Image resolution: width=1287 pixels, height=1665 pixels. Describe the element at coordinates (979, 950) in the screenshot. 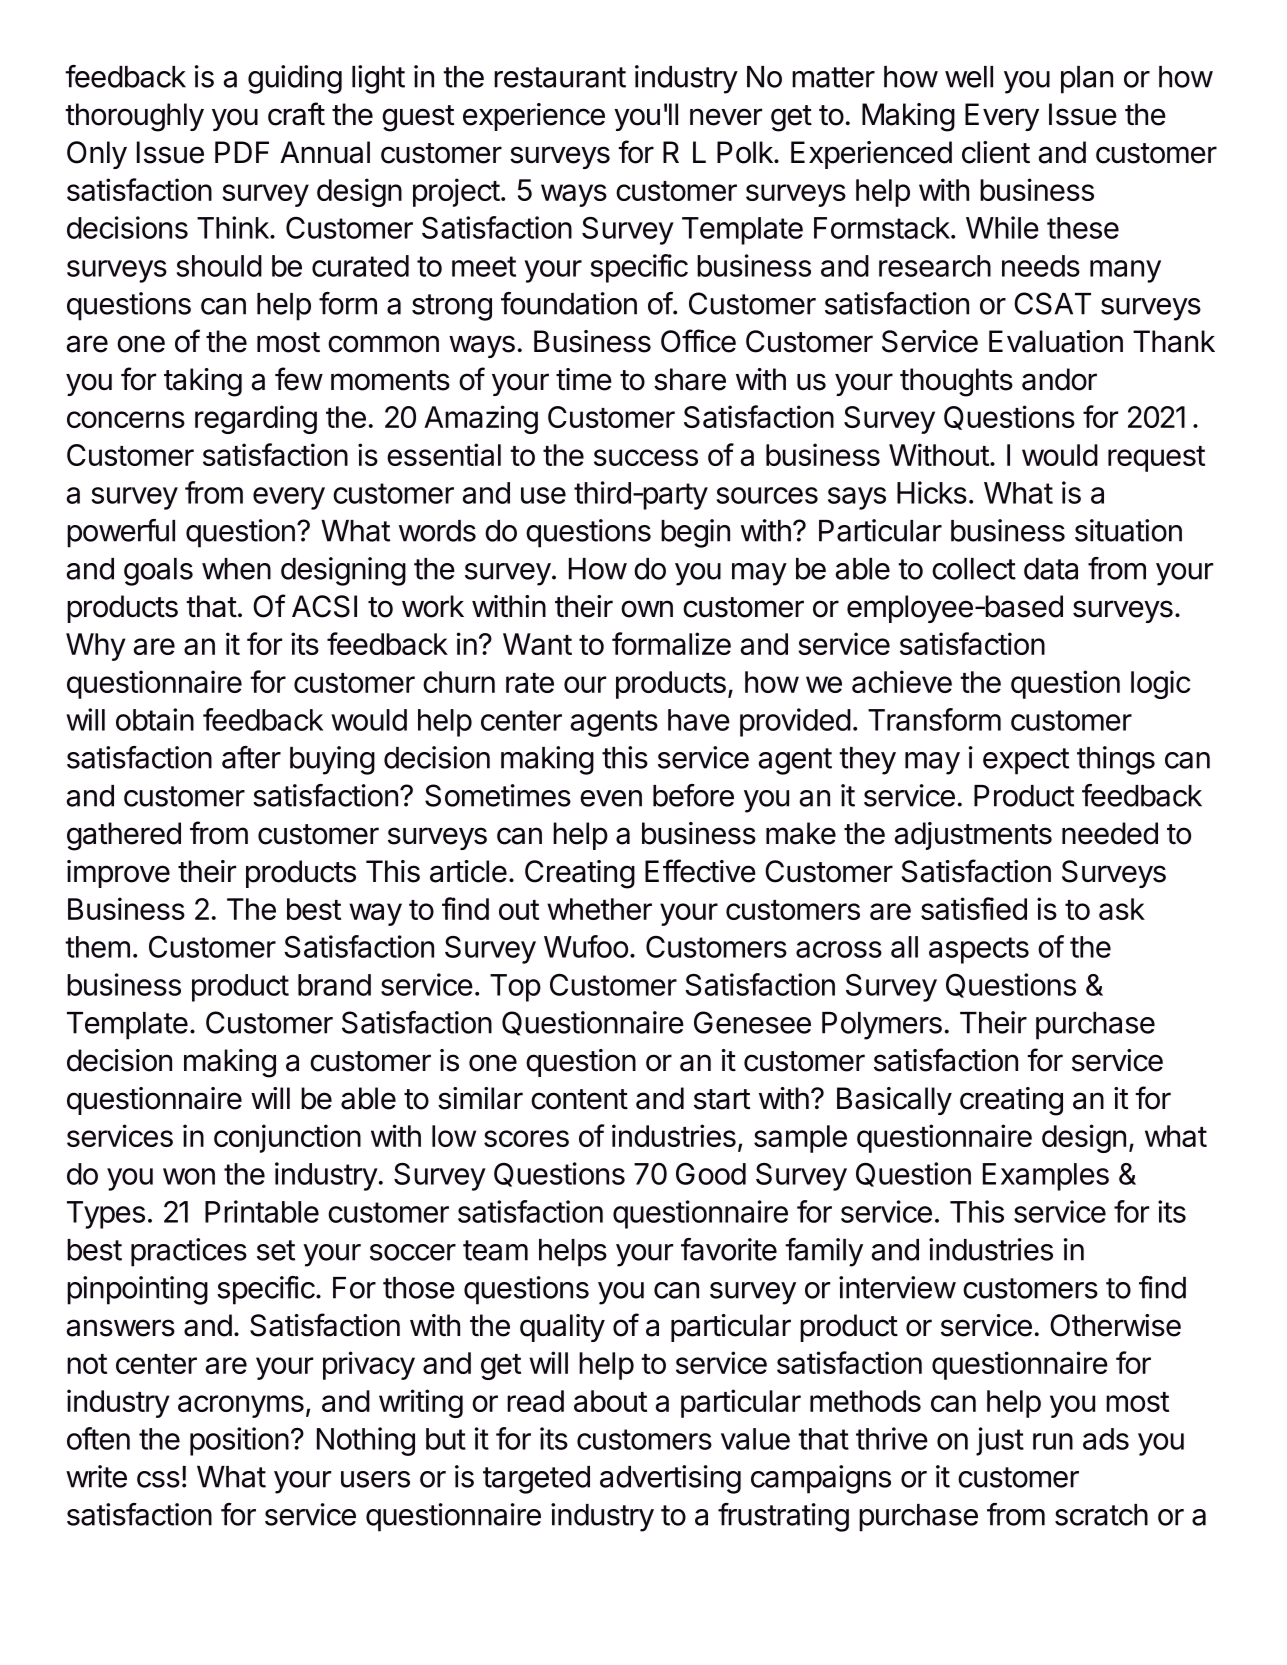

I see `aspects` at that location.
